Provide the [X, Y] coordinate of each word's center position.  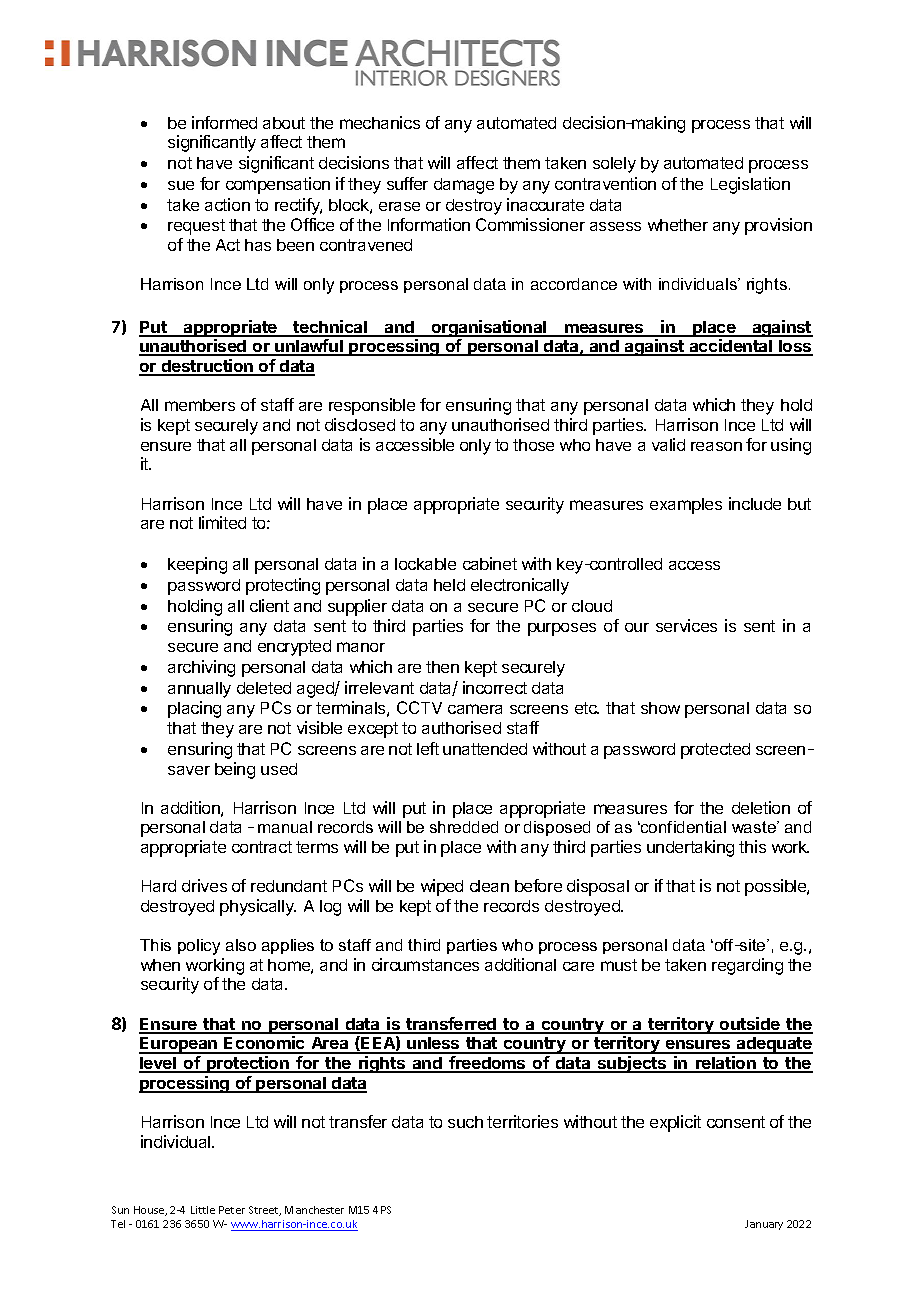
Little [203, 1210]
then [442, 667]
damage [464, 186]
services [686, 625]
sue [181, 185]
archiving [201, 668]
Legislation [750, 185]
